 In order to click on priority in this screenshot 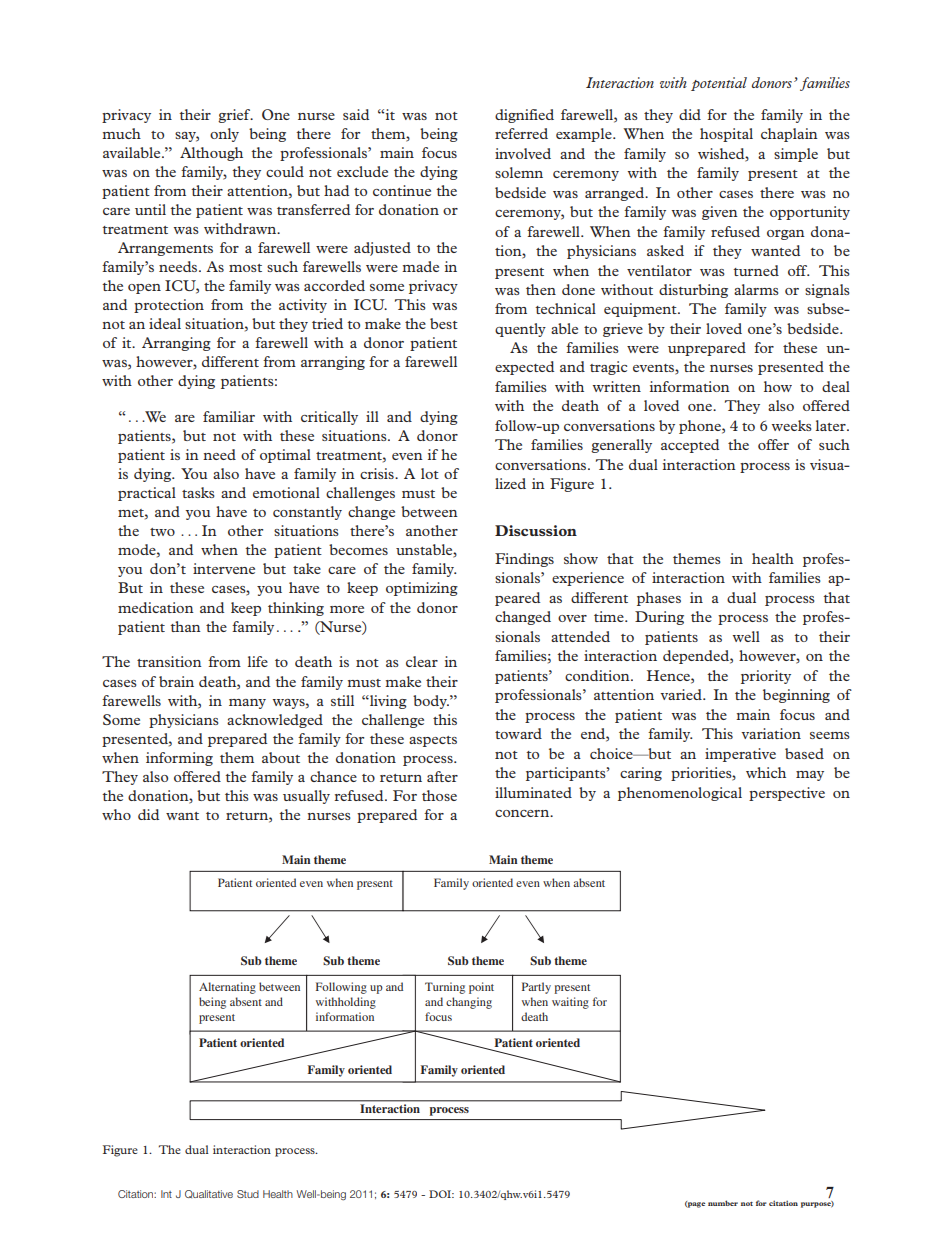, I will do `click(766, 677)`.
